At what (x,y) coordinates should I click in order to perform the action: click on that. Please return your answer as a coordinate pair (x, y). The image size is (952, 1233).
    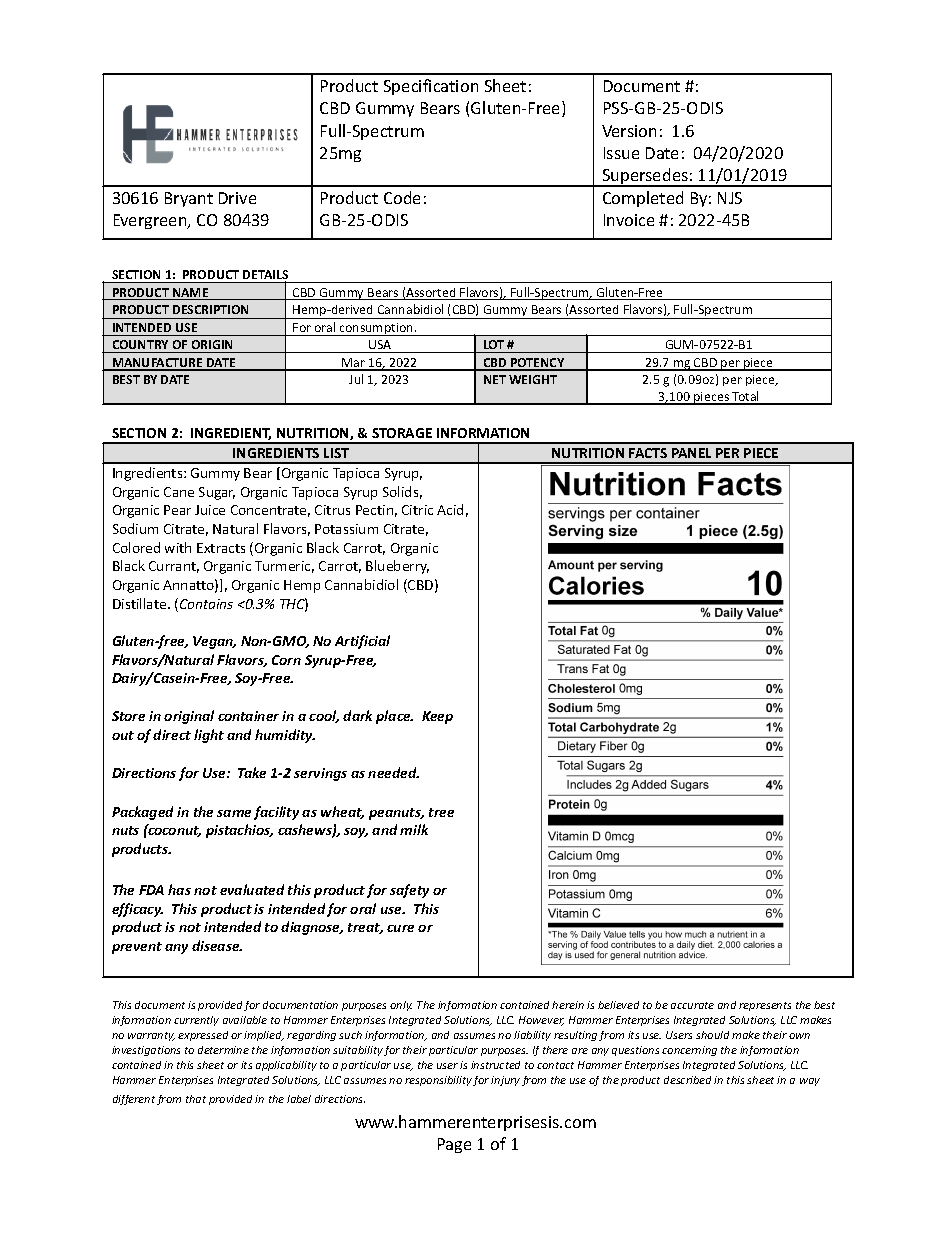
    Looking at the image, I should click on (196, 1099).
